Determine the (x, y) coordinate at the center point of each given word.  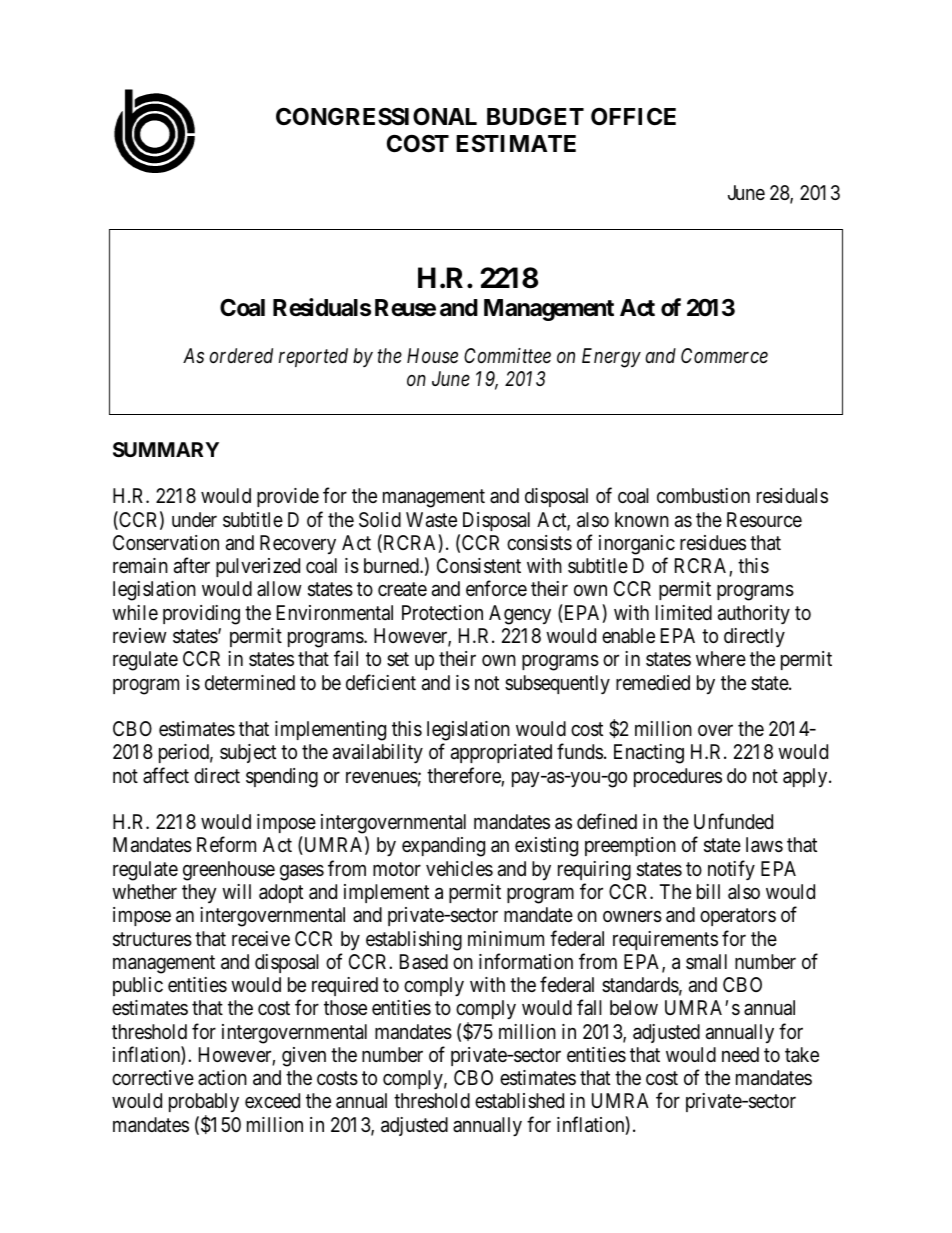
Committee (507, 356)
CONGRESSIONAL (376, 116)
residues (713, 543)
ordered (241, 356)
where (721, 658)
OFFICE (633, 116)
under (194, 519)
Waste (431, 520)
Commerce (724, 356)
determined (250, 682)
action (222, 1077)
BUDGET (535, 116)
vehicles (459, 869)
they (199, 893)
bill (708, 891)
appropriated (501, 753)
